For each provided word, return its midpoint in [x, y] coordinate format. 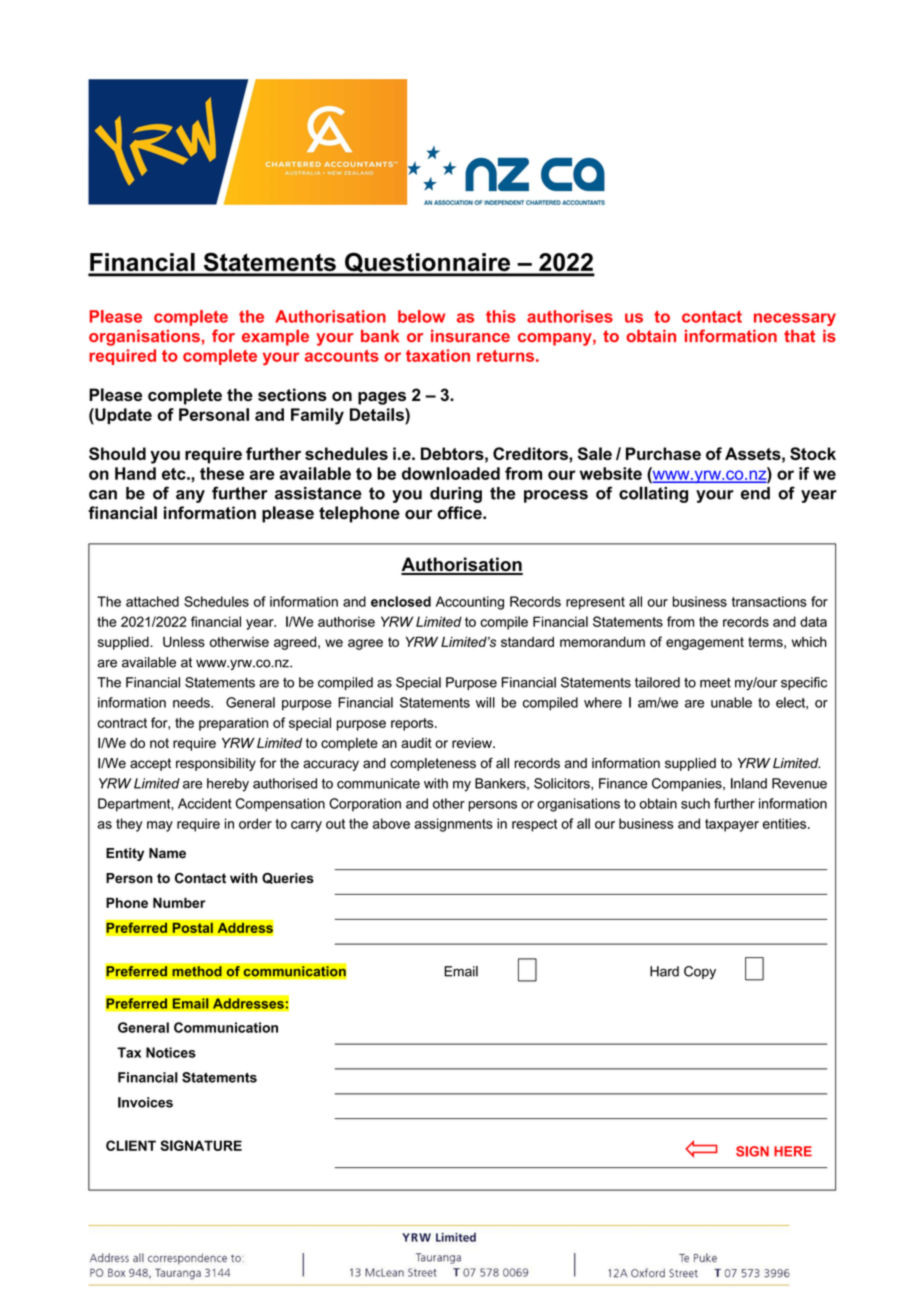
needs [192, 702]
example [275, 338]
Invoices [145, 1102]
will [485, 702]
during [456, 495]
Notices [171, 1052]
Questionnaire [428, 264]
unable [731, 702]
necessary [795, 319]
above [391, 823]
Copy [700, 972]
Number [179, 902]
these [222, 473]
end [755, 493]
